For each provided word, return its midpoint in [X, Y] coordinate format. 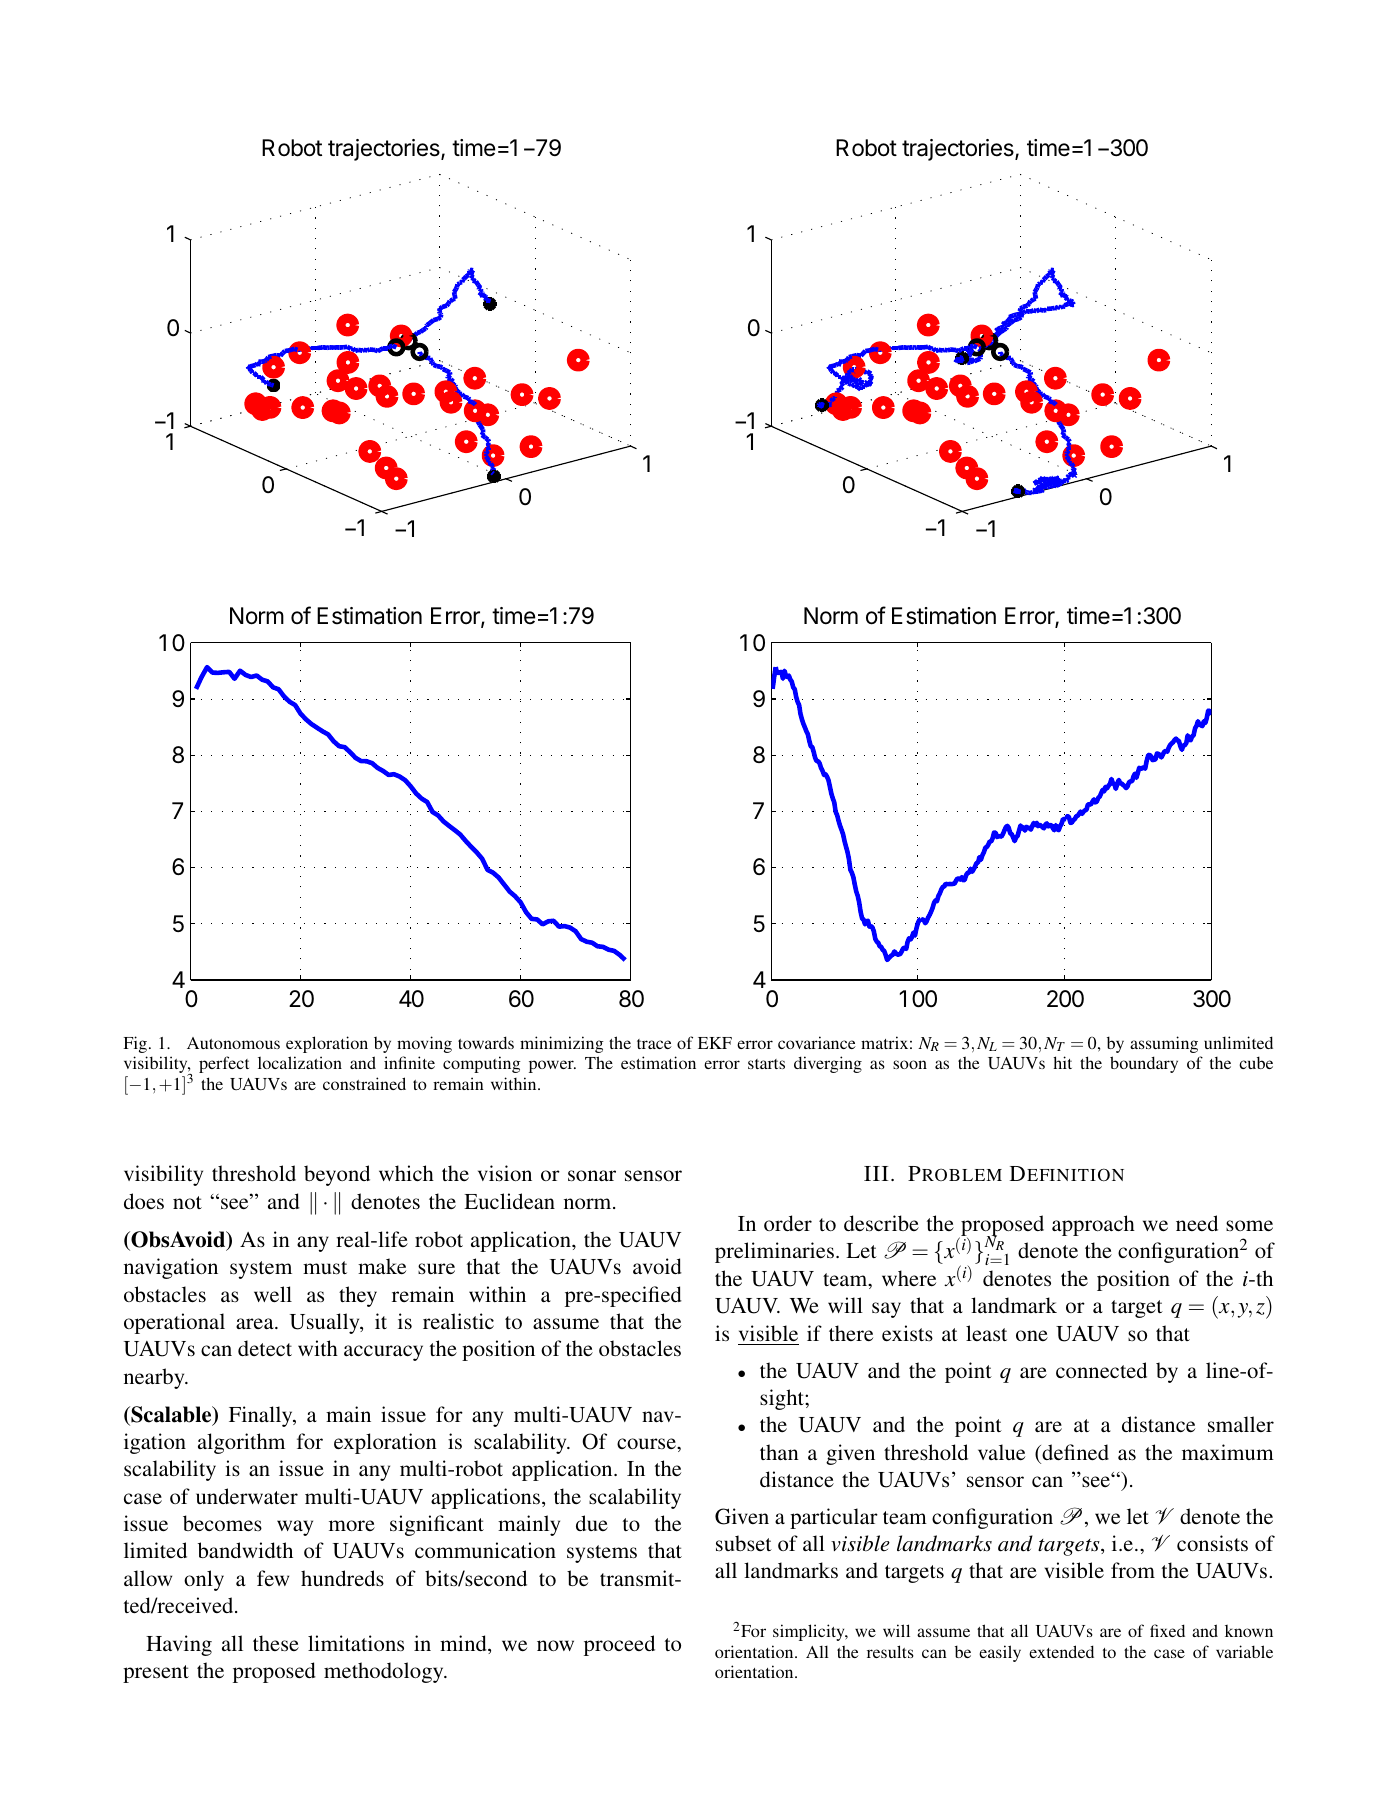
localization [300, 1062]
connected [1101, 1370]
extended [1061, 1651]
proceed [619, 1645]
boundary [1144, 1064]
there [851, 1333]
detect [265, 1348]
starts [766, 1064]
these [276, 1643]
